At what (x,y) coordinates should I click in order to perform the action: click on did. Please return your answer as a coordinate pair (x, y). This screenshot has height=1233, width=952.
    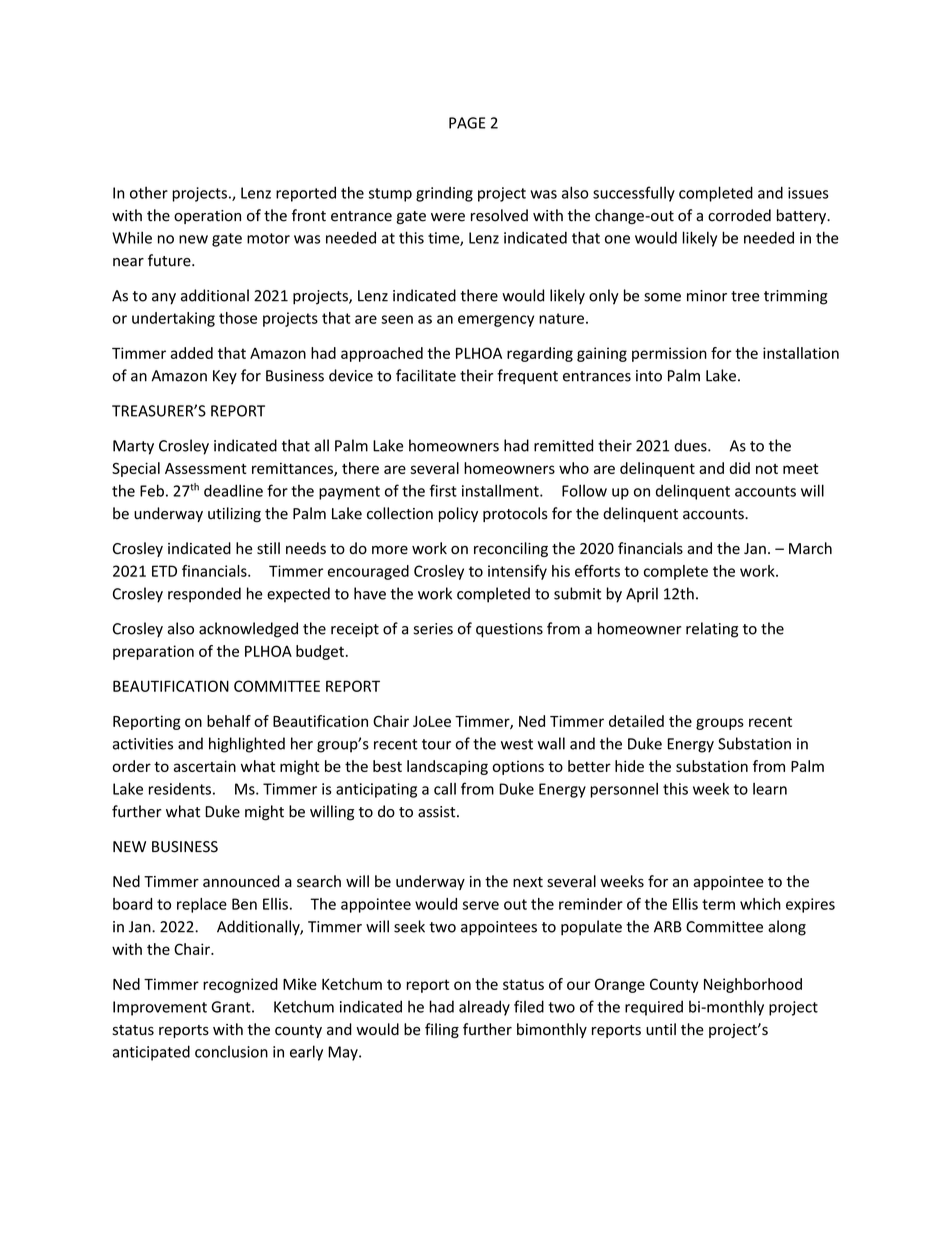
    Looking at the image, I should click on (739, 468).
